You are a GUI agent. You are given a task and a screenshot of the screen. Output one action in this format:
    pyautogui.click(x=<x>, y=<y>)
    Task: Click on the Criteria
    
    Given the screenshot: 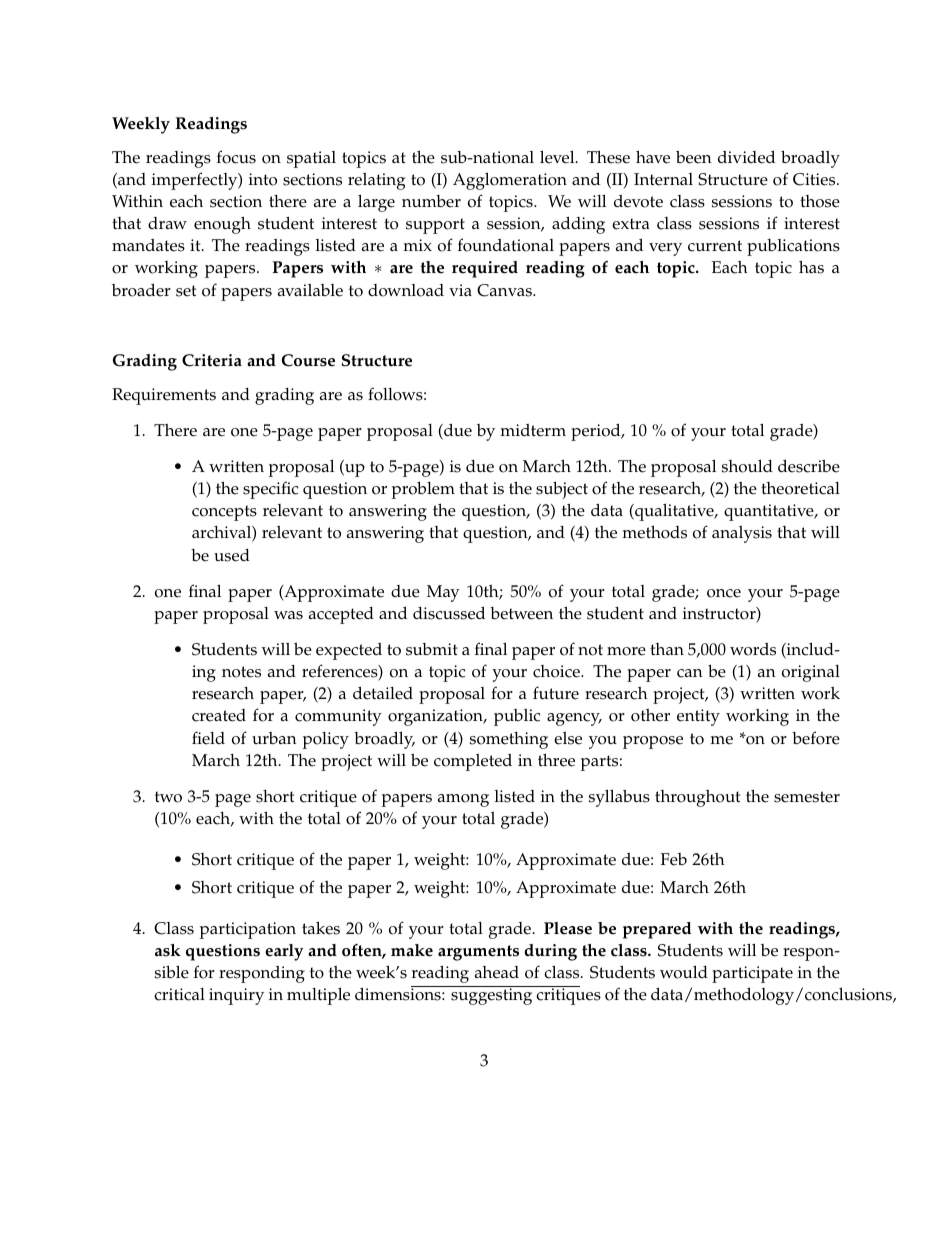 What is the action you would take?
    pyautogui.click(x=212, y=360)
